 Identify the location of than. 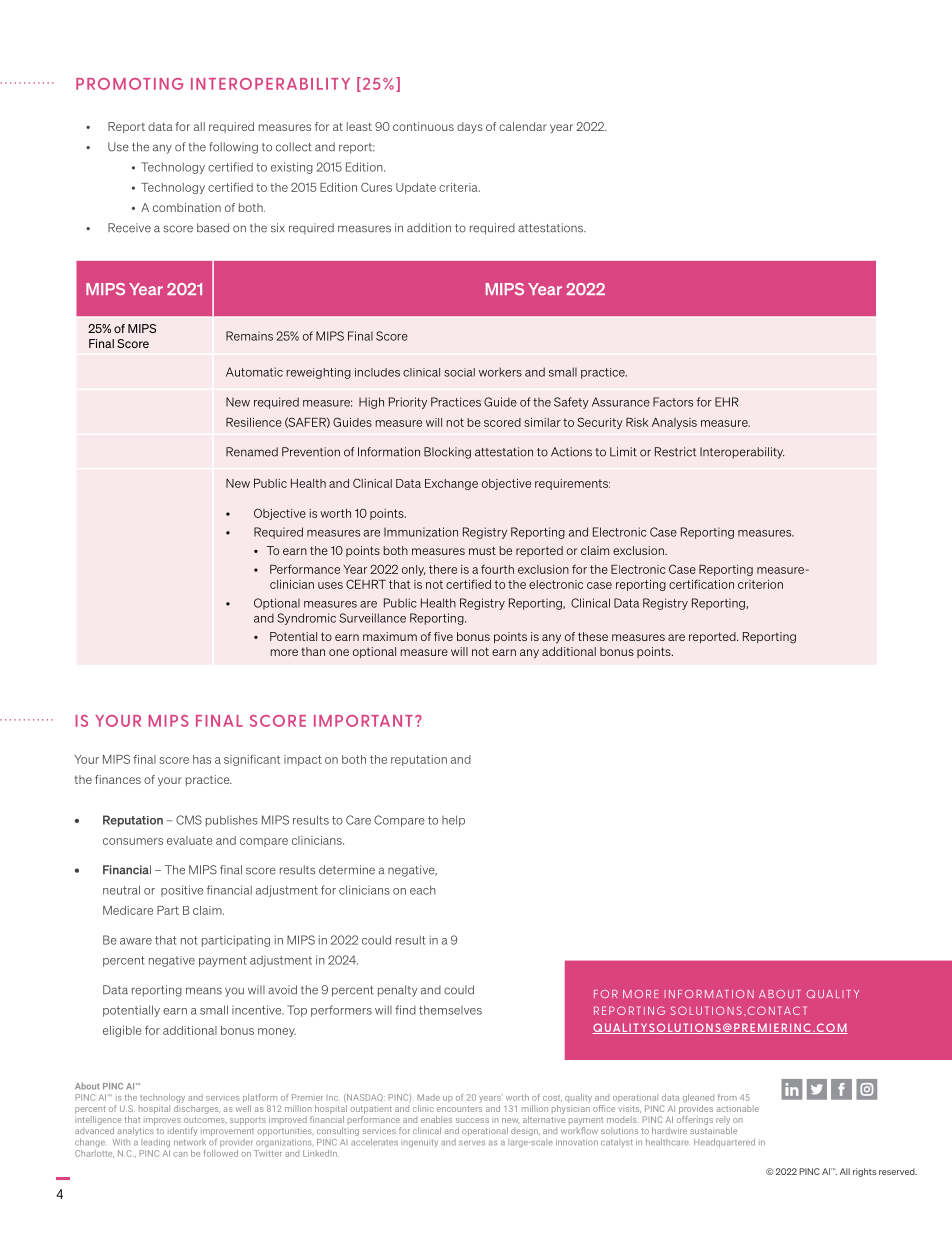
(313, 651).
